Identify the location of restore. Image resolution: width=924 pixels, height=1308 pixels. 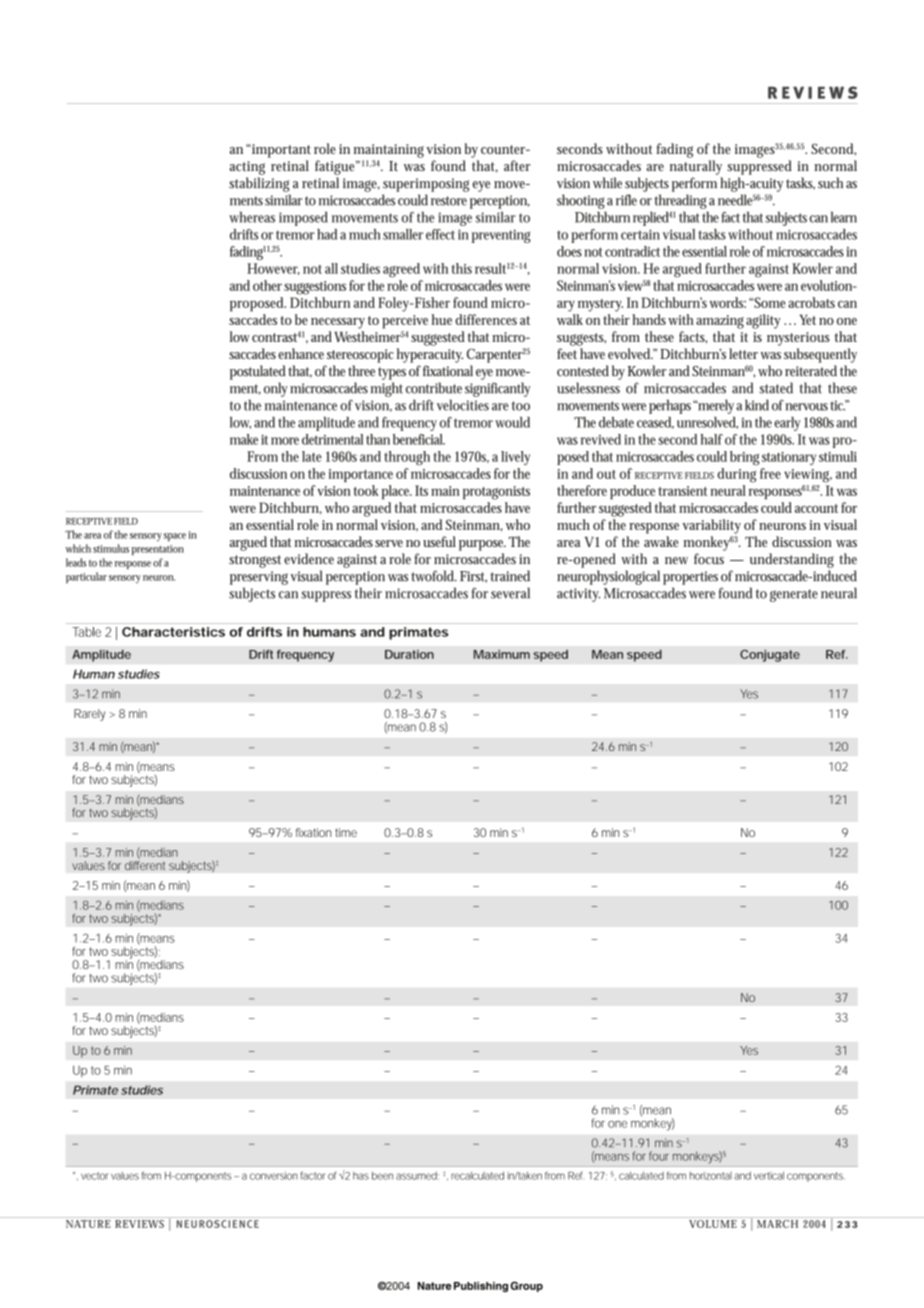
(449, 201).
